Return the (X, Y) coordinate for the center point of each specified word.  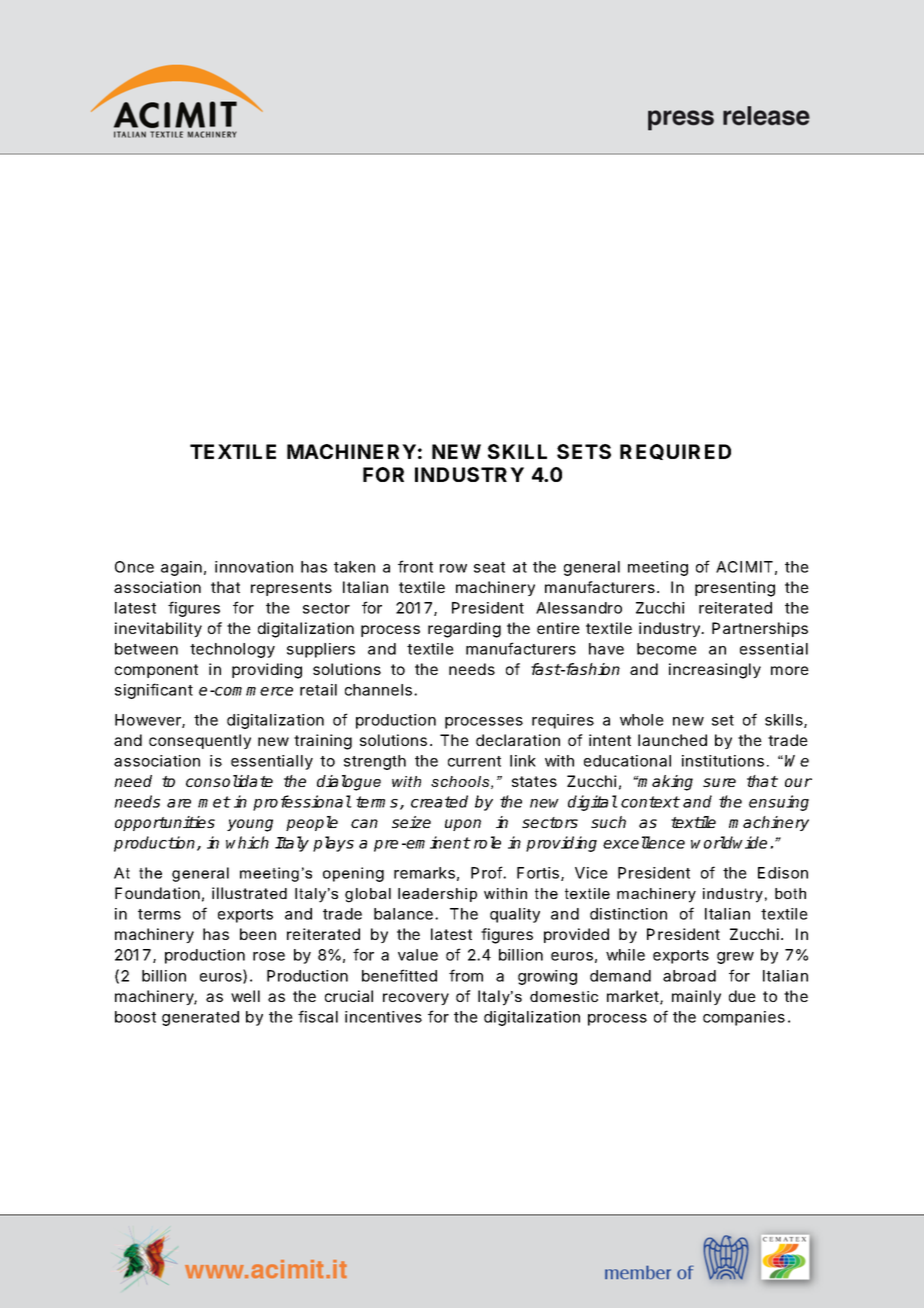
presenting (735, 589)
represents (291, 589)
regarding (464, 630)
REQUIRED (675, 452)
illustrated (249, 893)
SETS (584, 451)
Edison (783, 873)
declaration (518, 740)
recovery (416, 999)
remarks (424, 873)
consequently (200, 741)
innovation (254, 567)
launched (672, 740)
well (245, 996)
